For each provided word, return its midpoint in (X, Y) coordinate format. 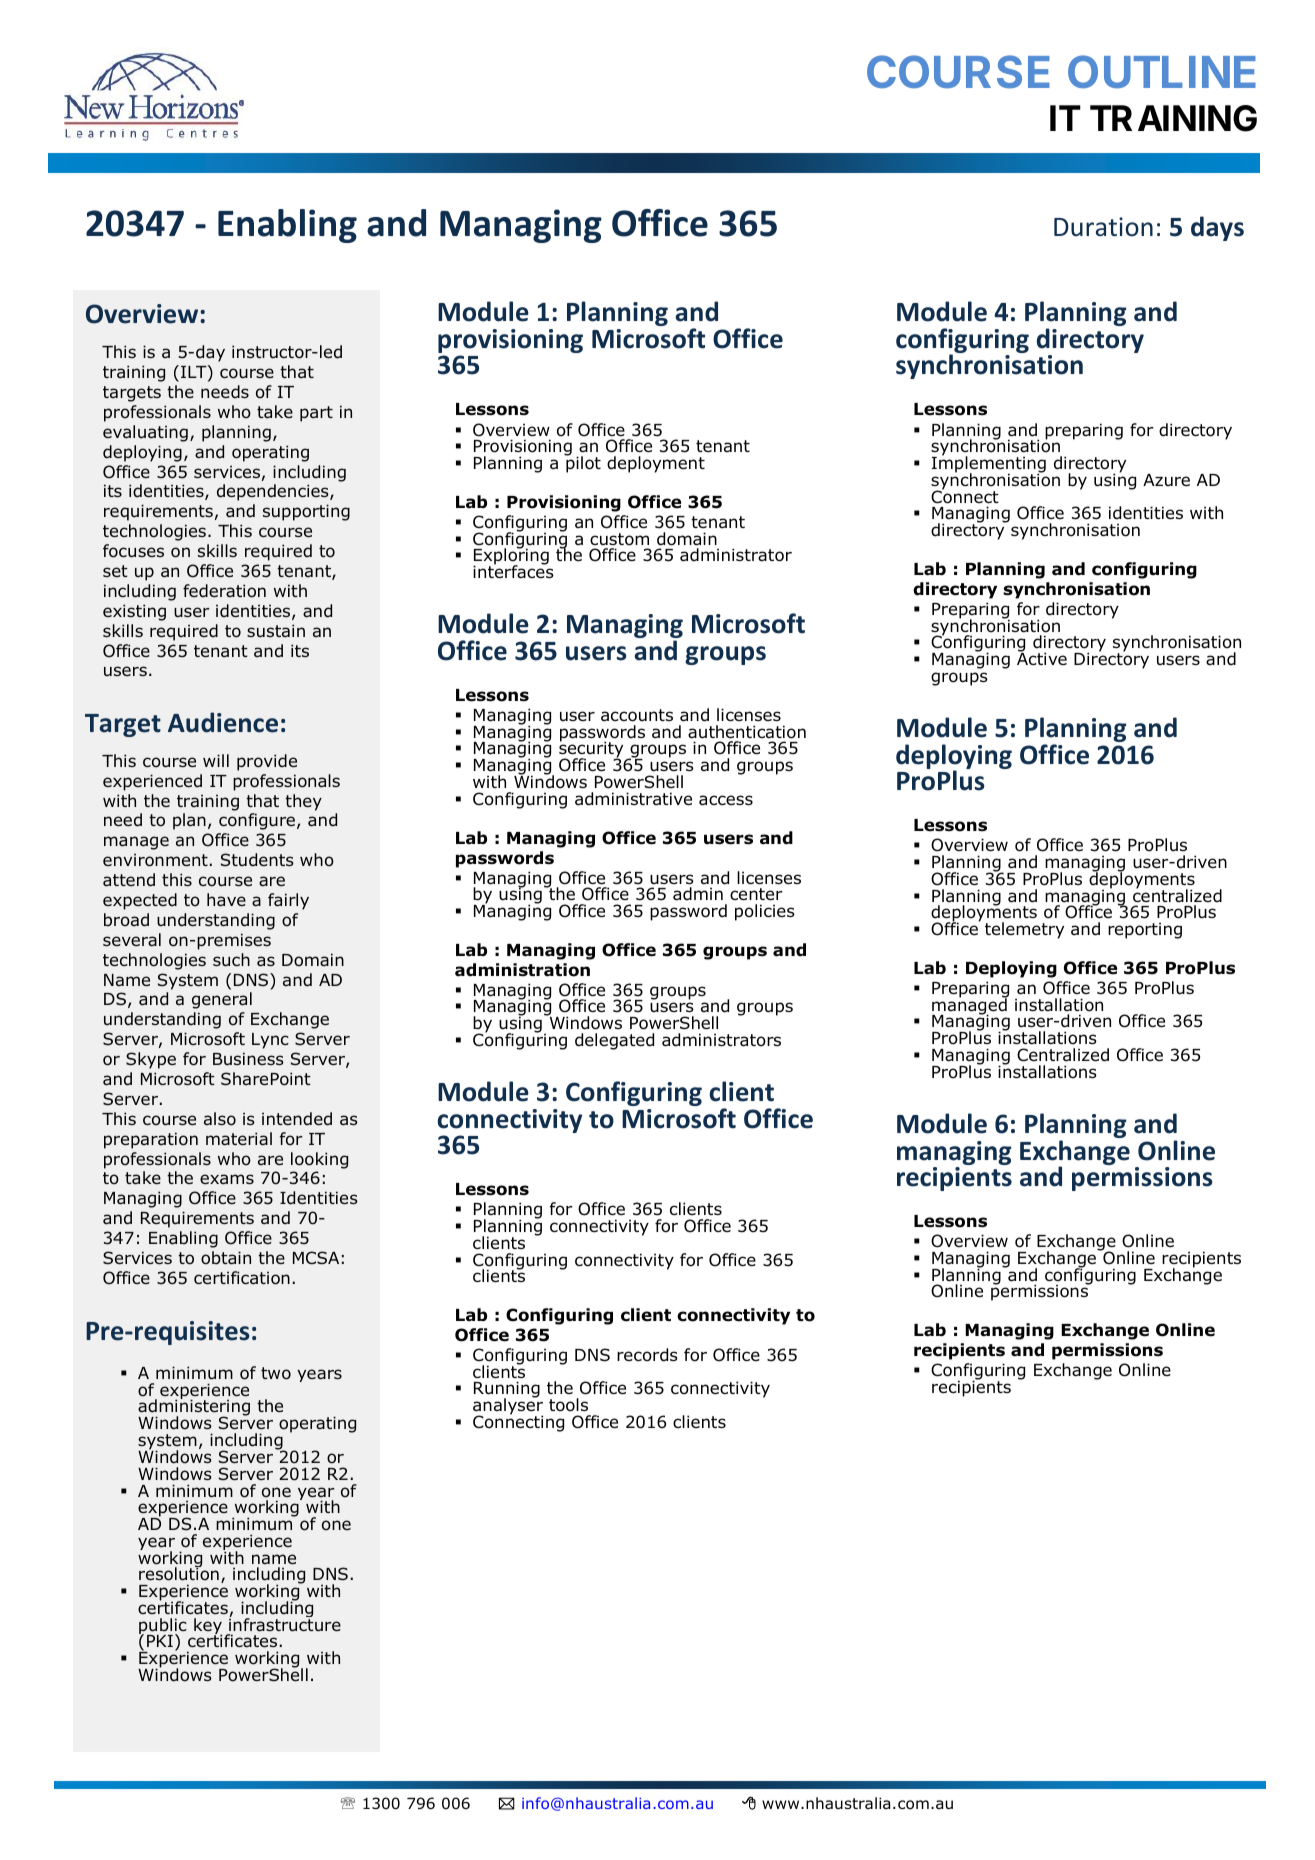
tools (568, 1405)
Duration (1103, 227)
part (316, 414)
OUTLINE (1162, 71)
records (647, 1355)
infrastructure (285, 1624)
